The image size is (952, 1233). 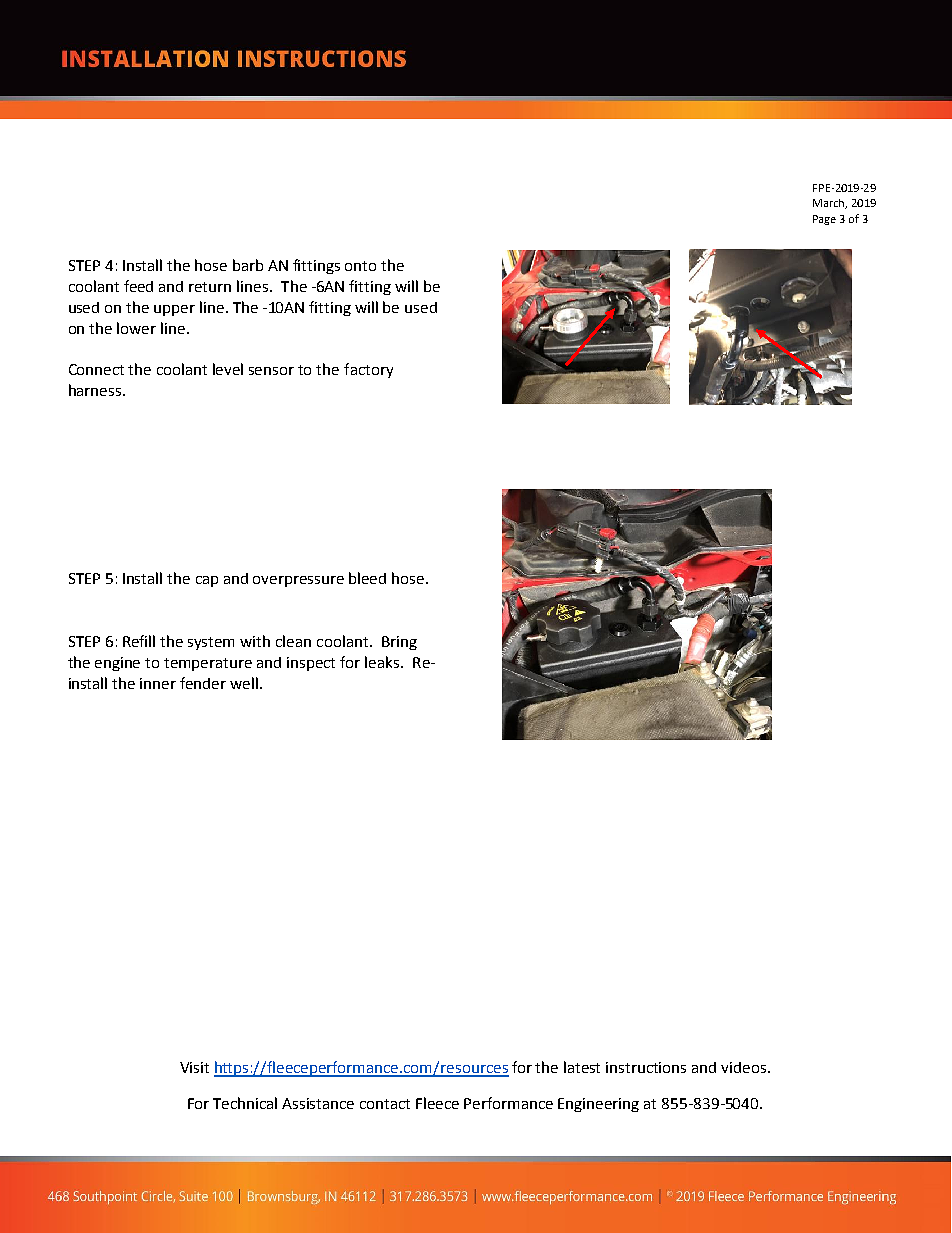 What do you see at coordinates (194, 1067) in the screenshot?
I see `Visit` at bounding box center [194, 1067].
